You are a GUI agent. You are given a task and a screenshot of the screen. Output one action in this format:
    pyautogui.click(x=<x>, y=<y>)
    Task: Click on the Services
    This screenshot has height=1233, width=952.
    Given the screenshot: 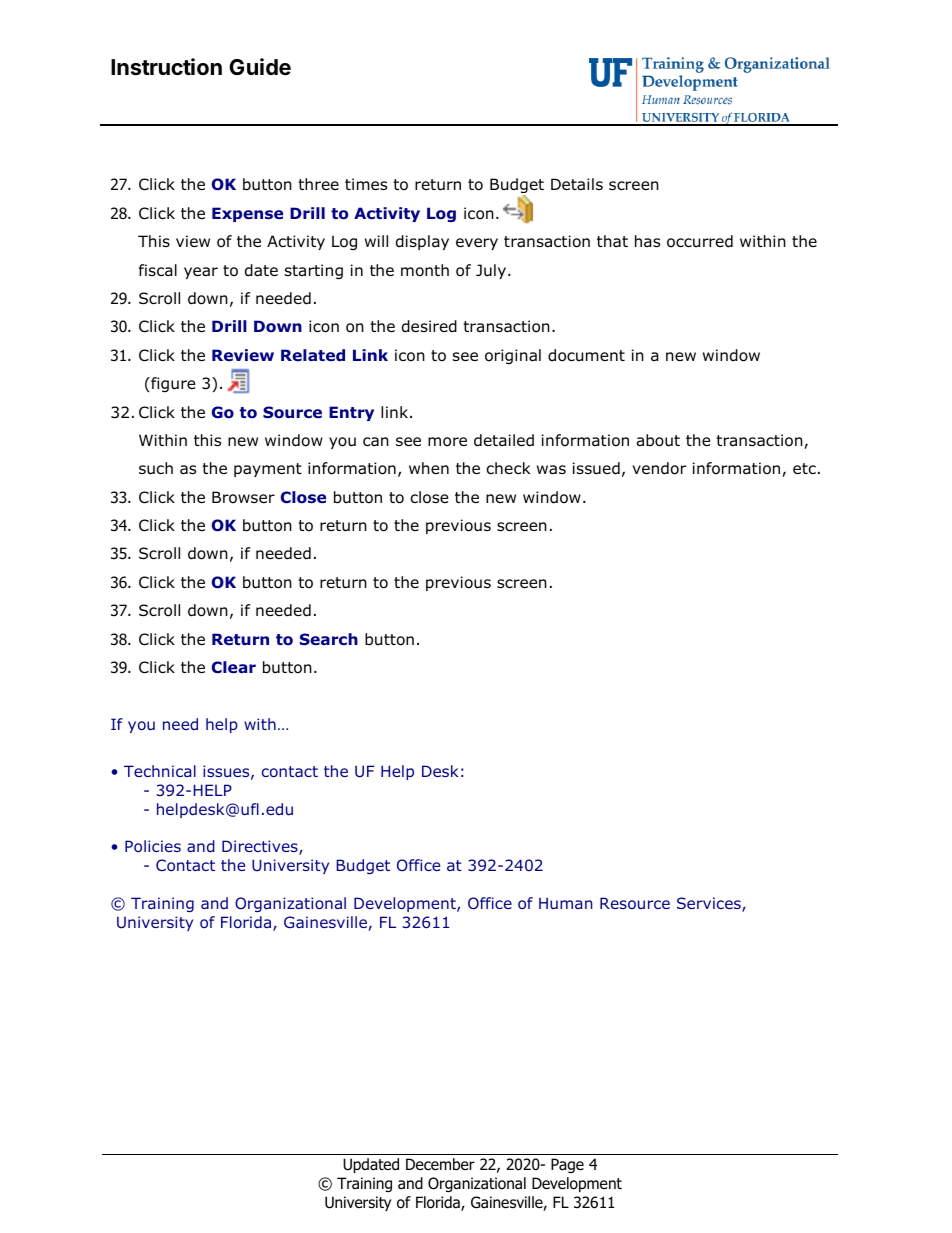 What is the action you would take?
    pyautogui.click(x=710, y=904)
